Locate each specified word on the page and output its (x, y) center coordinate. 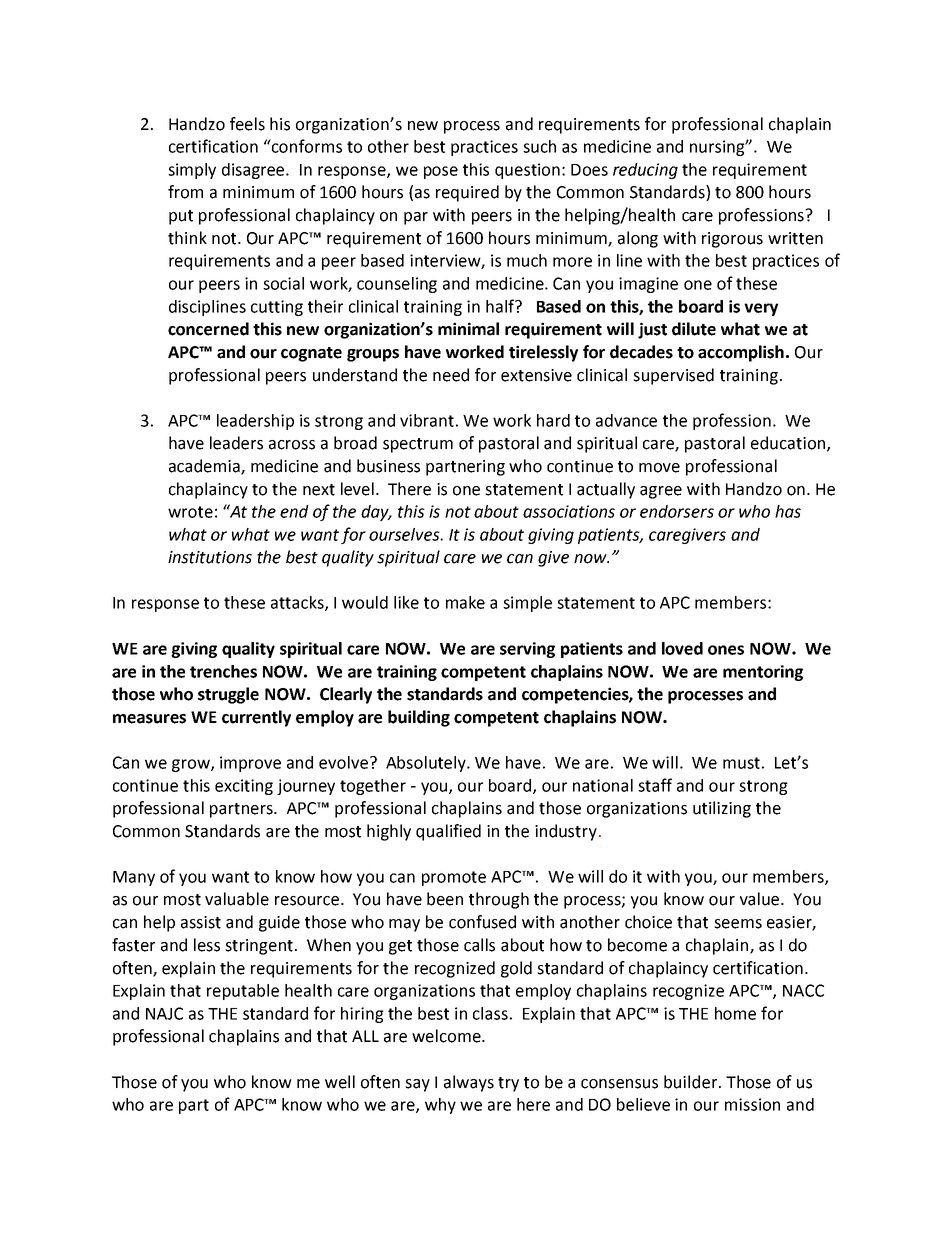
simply (192, 171)
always (469, 1083)
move (659, 468)
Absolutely (427, 764)
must (741, 763)
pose (441, 172)
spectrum (418, 445)
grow (192, 765)
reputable (243, 992)
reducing (645, 171)
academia (205, 467)
